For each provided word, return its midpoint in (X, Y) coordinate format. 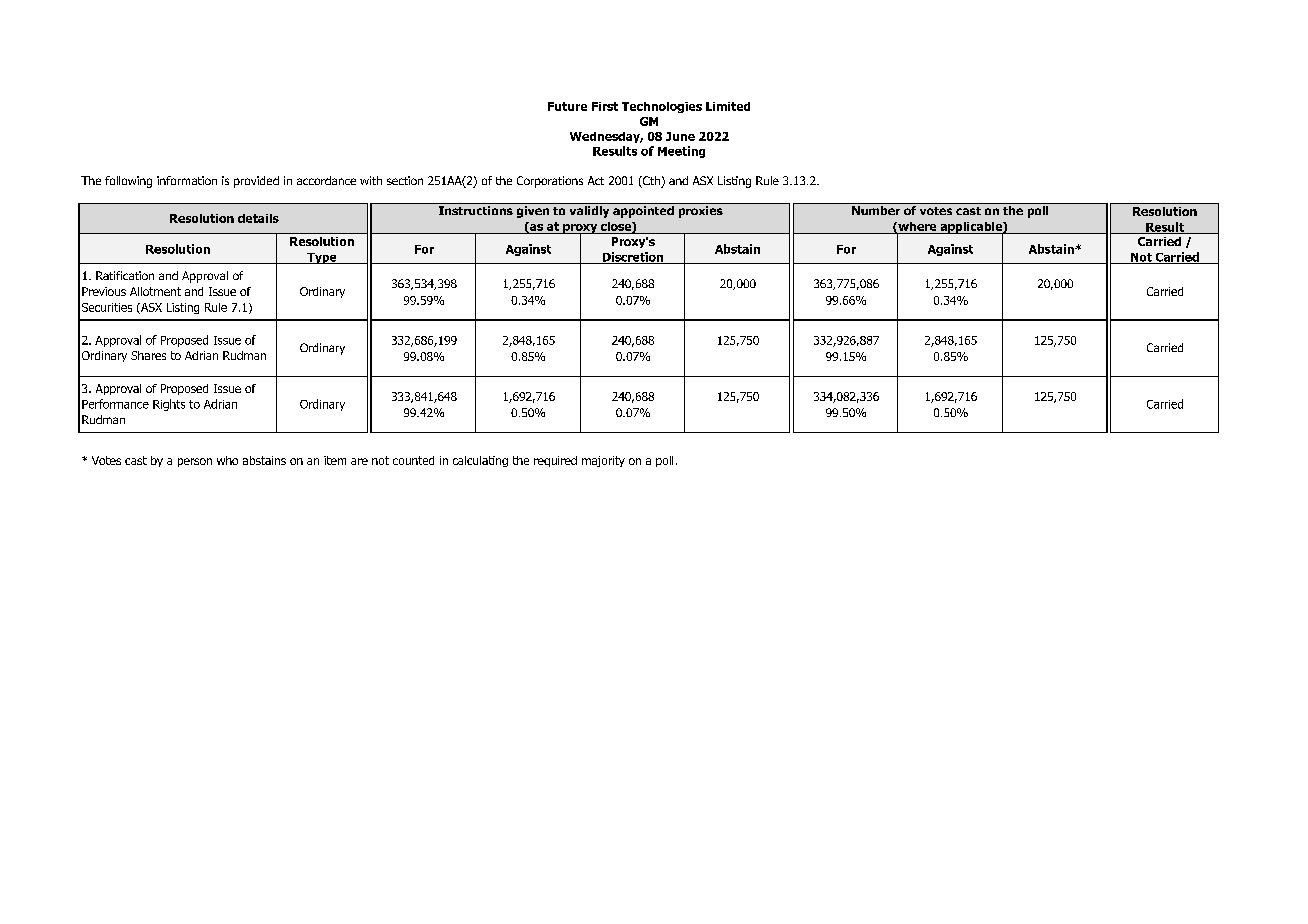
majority (603, 461)
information (187, 180)
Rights (169, 405)
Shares (148, 355)
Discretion (632, 258)
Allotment (155, 291)
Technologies (662, 107)
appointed (643, 210)
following (128, 182)
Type (322, 258)
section (405, 180)
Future (567, 106)
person (195, 462)
